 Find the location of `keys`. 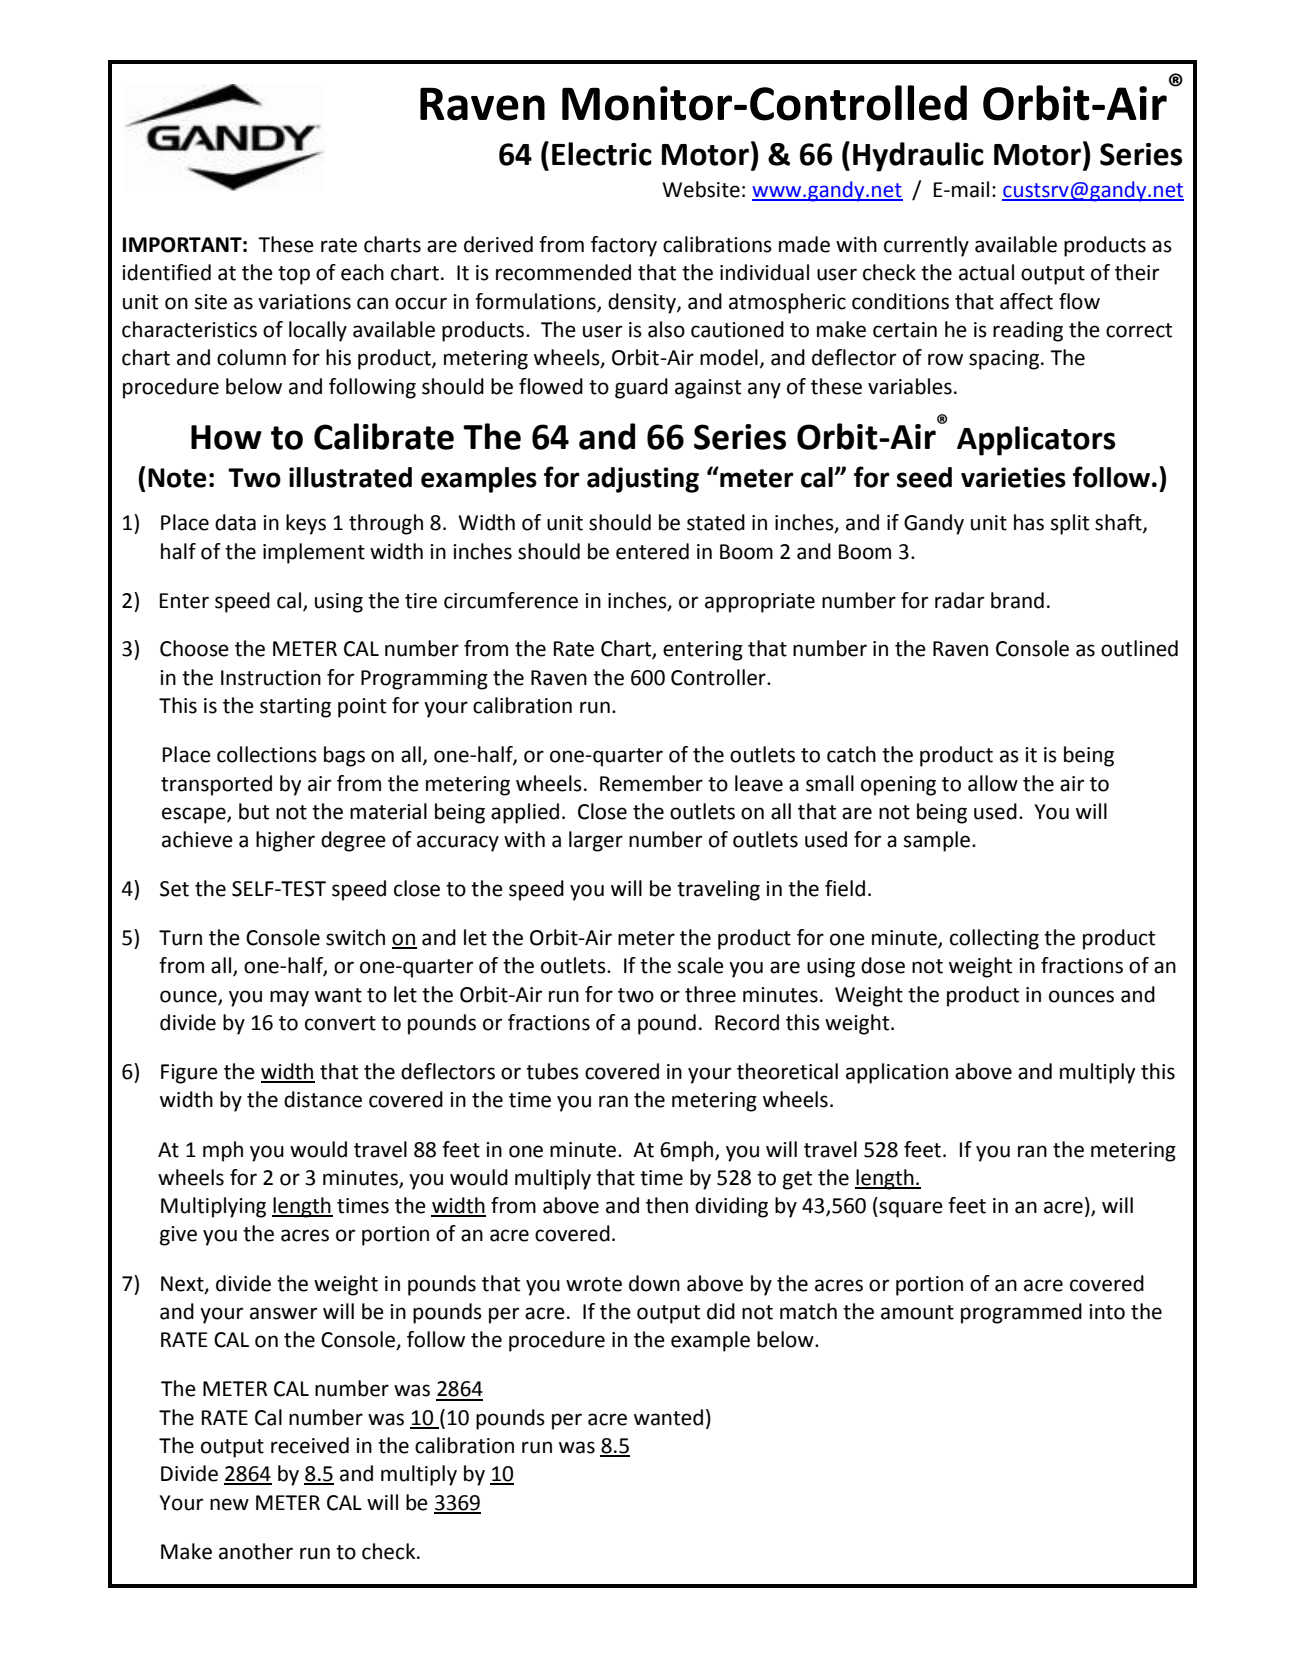

keys is located at coordinates (306, 524).
